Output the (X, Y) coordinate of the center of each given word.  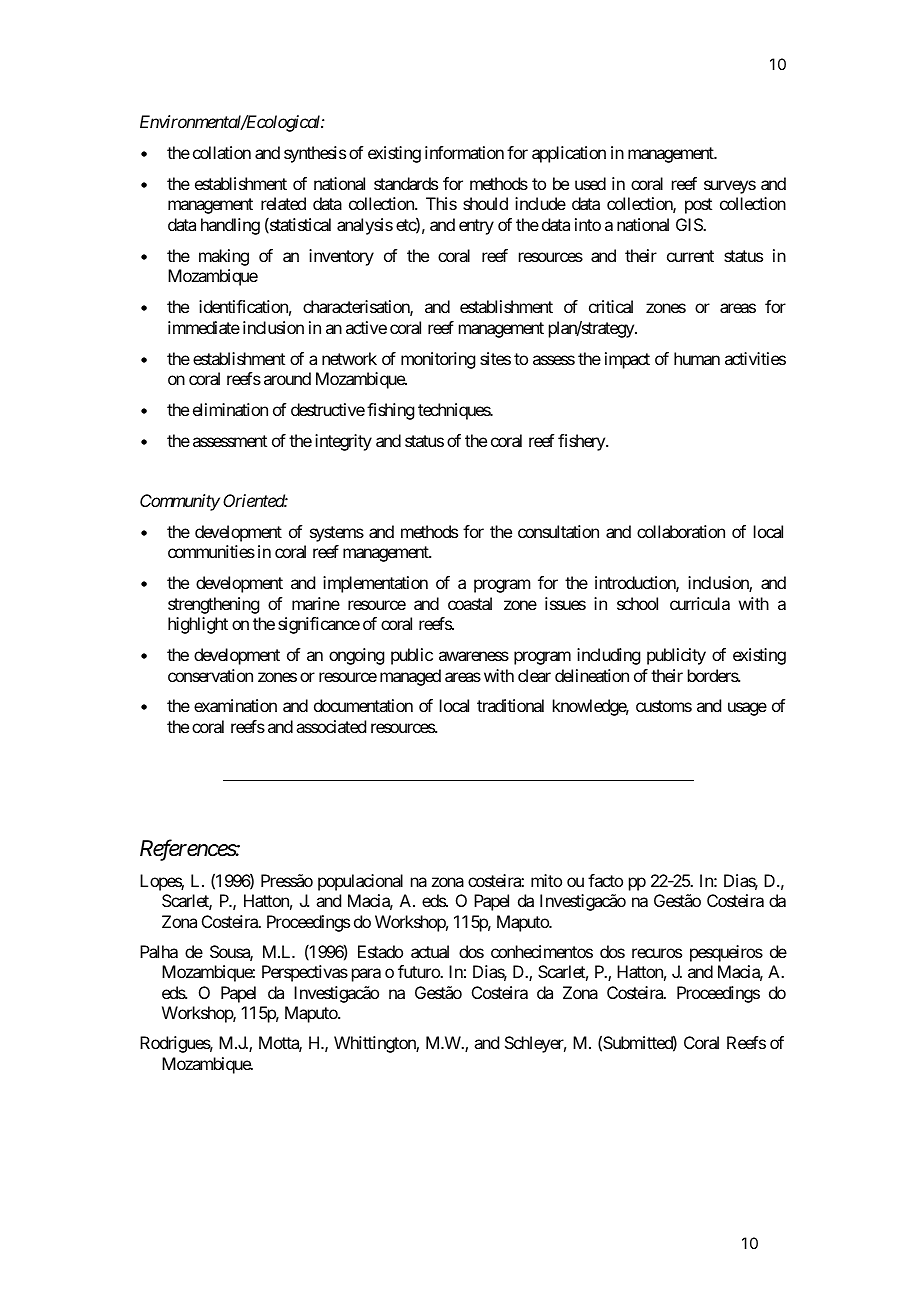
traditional (510, 705)
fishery (582, 442)
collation (222, 152)
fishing (390, 411)
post (698, 206)
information (464, 152)
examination (235, 705)
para (366, 975)
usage (747, 709)
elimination (230, 409)
